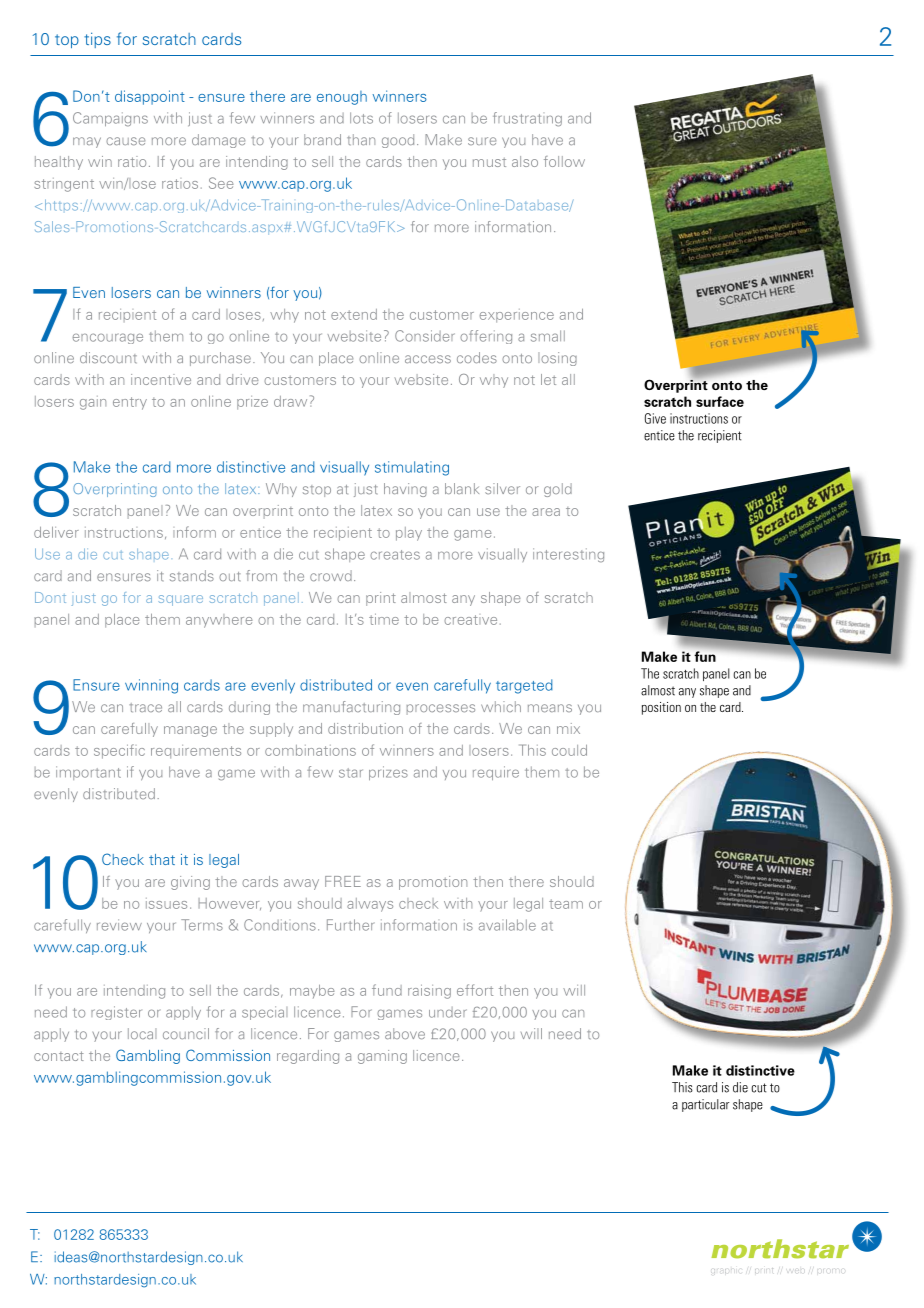 This page has width=924, height=1308. Describe the element at coordinates (150, 97) in the page. I see `disappoint` at that location.
